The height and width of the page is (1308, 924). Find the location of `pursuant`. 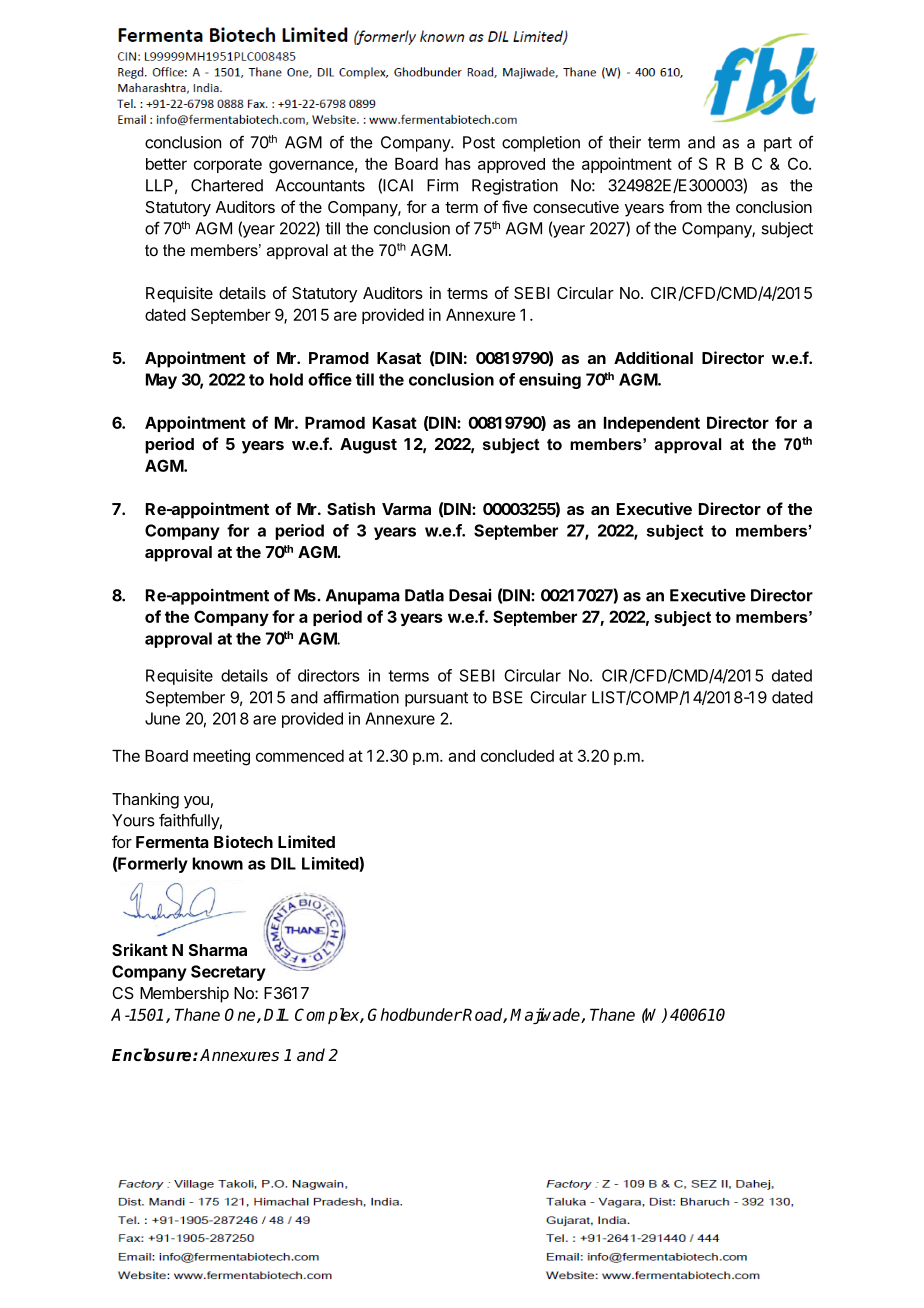

pursuant is located at coordinates (436, 699).
